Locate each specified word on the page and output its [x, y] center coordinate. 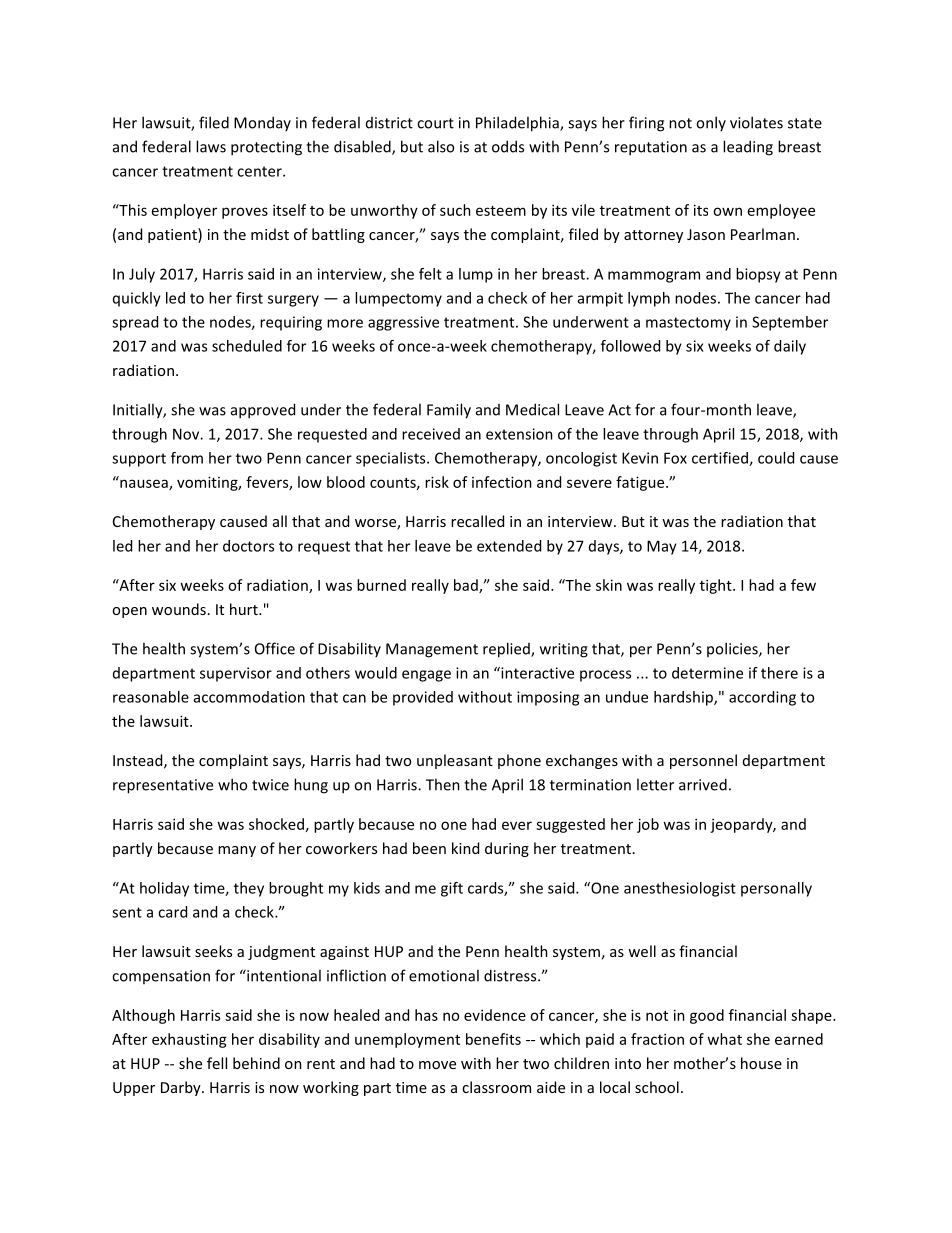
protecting [266, 148]
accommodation [249, 697]
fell [217, 1063]
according [762, 698]
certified [721, 459]
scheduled [247, 346]
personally [776, 889]
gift [452, 889]
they [249, 889]
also [441, 146]
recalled [477, 521]
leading [748, 148]
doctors [248, 546]
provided [423, 698]
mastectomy [688, 324]
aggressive [403, 323]
